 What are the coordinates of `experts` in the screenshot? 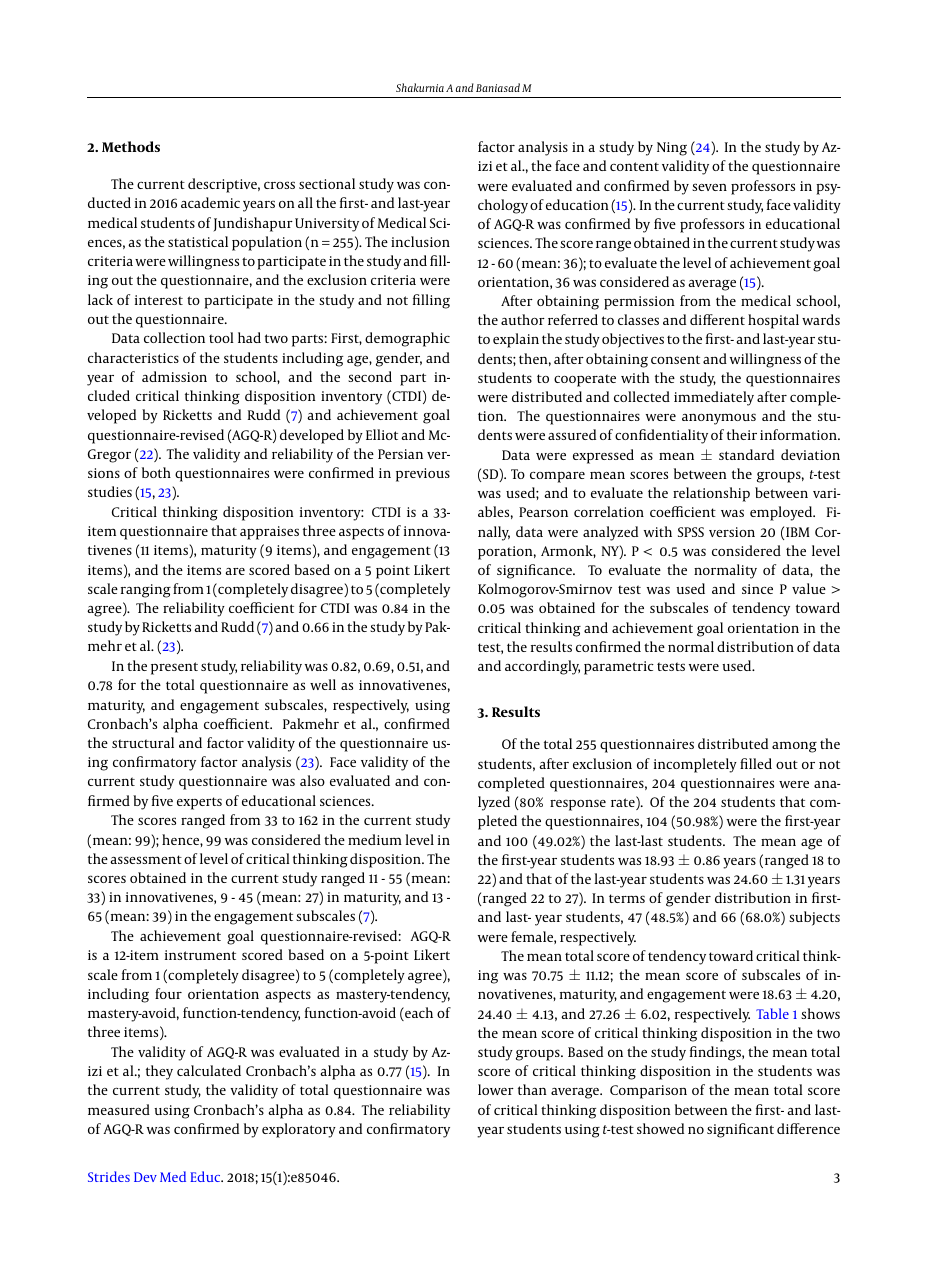 It's located at (199, 803).
